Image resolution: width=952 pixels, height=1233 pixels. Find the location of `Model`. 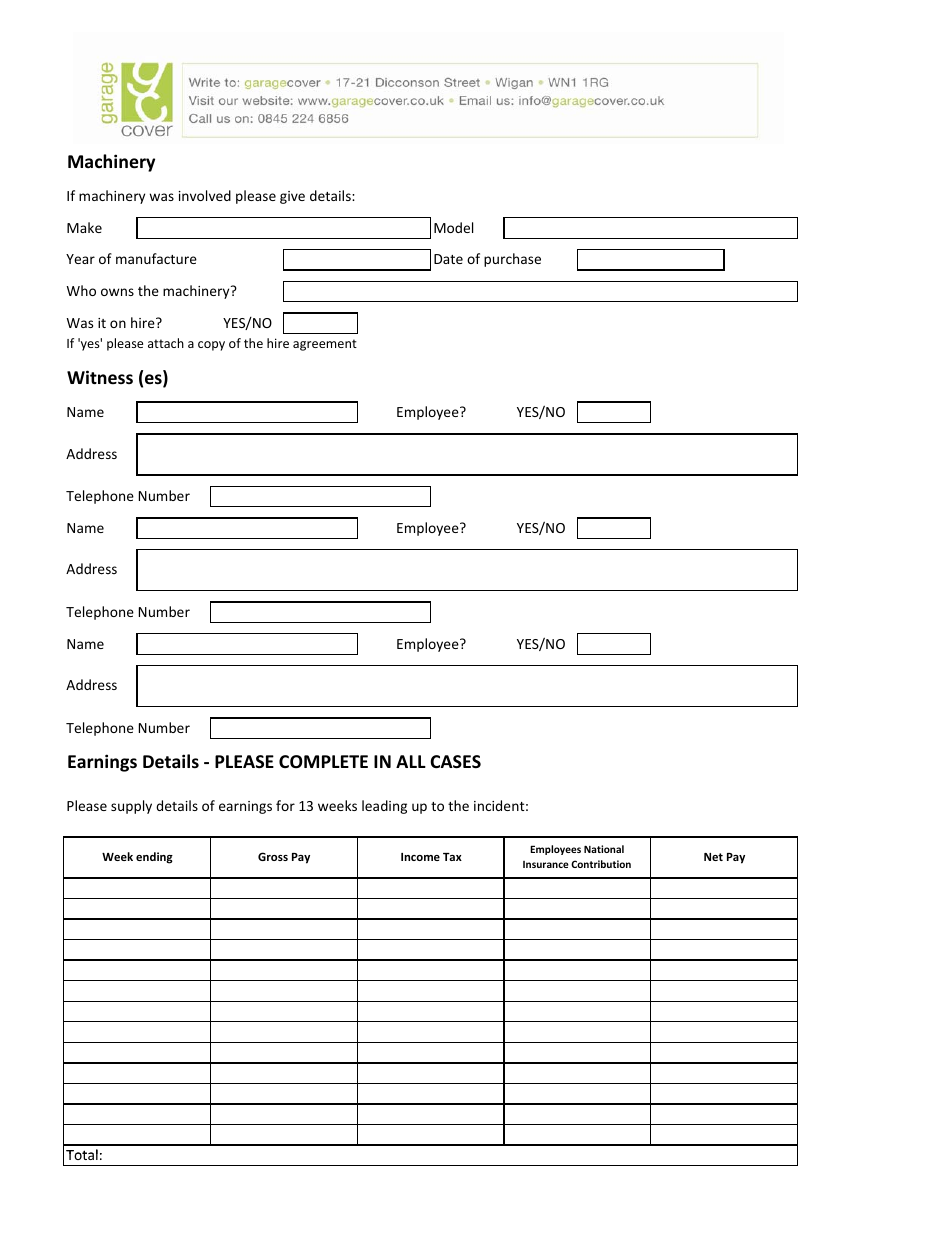

Model is located at coordinates (453, 227).
